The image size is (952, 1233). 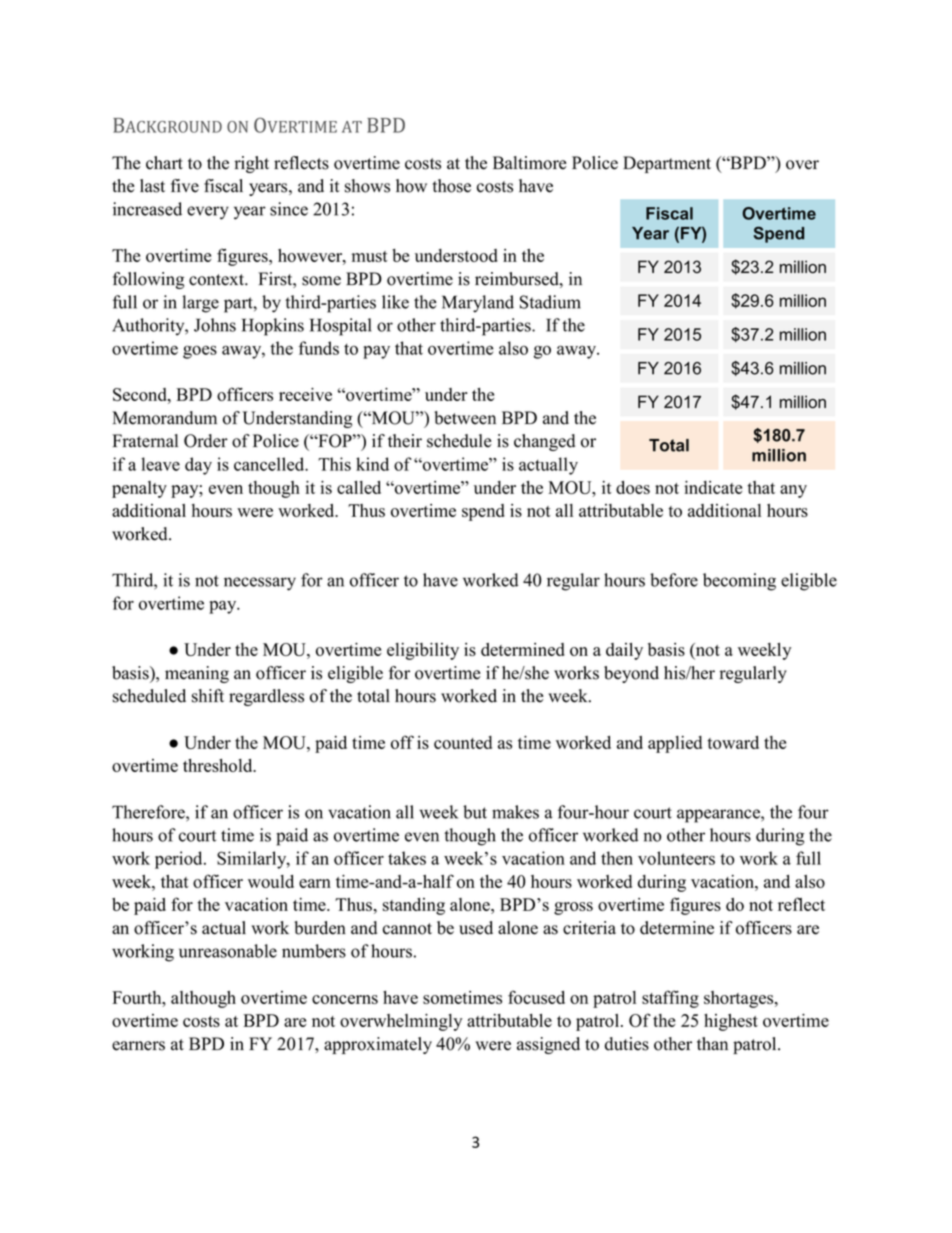 What do you see at coordinates (228, 951) in the screenshot?
I see `unreasonable` at bounding box center [228, 951].
